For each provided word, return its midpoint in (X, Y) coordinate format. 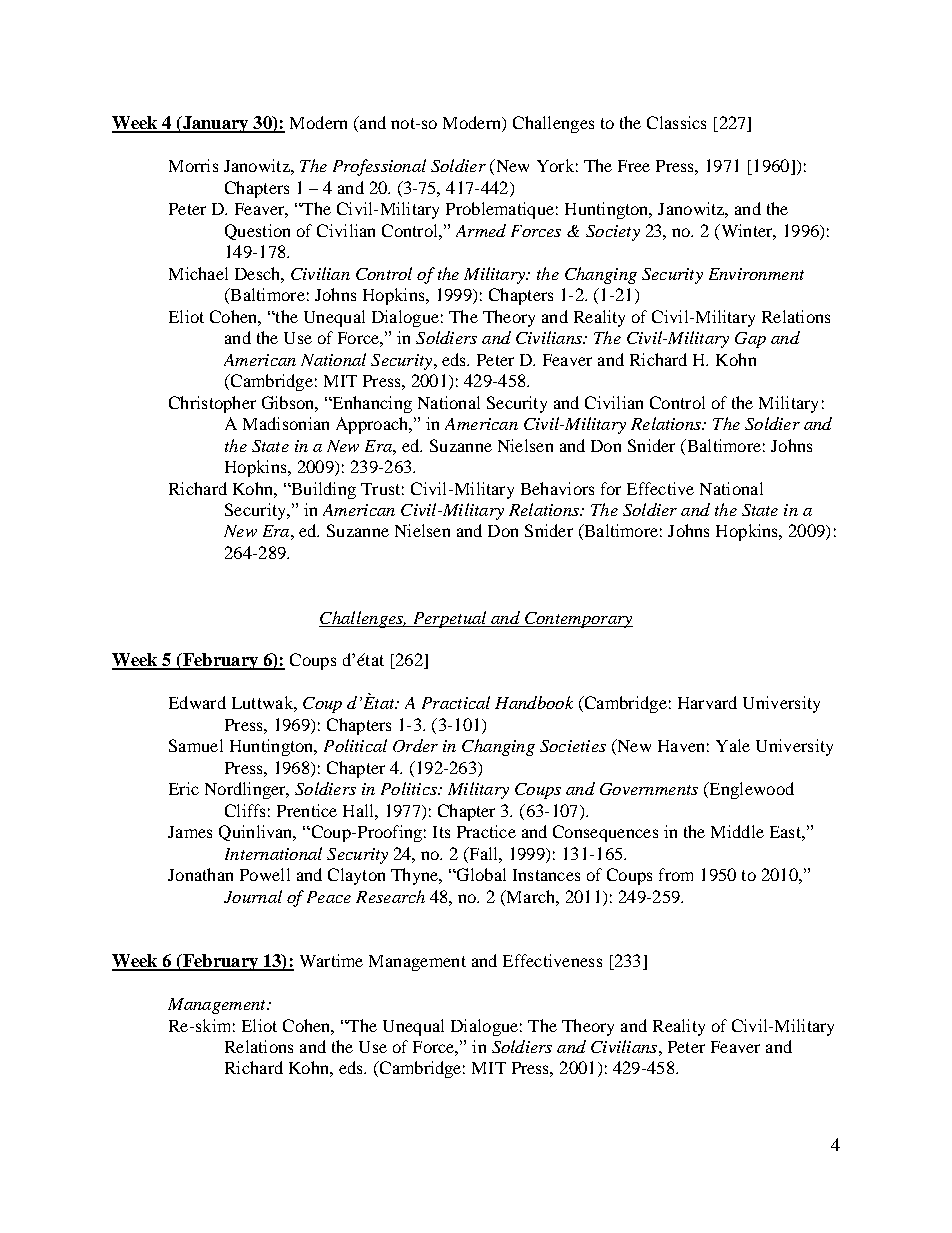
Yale (733, 745)
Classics (676, 122)
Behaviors (557, 488)
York (555, 165)
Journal (253, 896)
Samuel (196, 745)
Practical (456, 702)
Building (322, 490)
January (215, 124)
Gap (750, 340)
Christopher (212, 404)
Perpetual (449, 619)
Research (390, 896)
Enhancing (371, 404)
